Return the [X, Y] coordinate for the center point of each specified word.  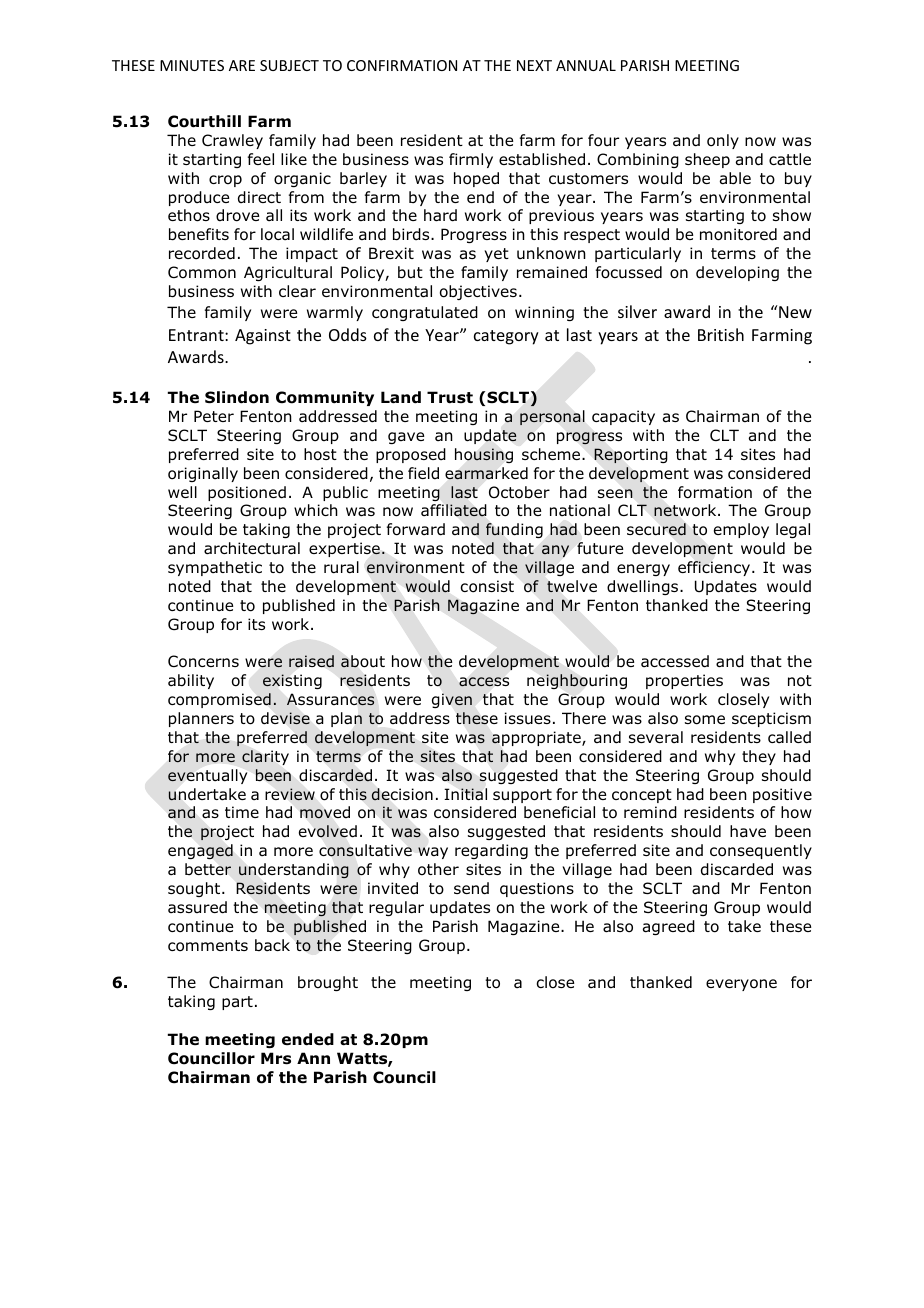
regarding [491, 851]
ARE [242, 65]
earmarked [486, 473]
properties [684, 681]
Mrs [276, 1058]
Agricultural [288, 273]
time [242, 812]
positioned [247, 493]
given [452, 701]
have [748, 831]
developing [737, 273]
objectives [478, 292]
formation [715, 492]
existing [292, 681]
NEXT [534, 65]
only [723, 141]
